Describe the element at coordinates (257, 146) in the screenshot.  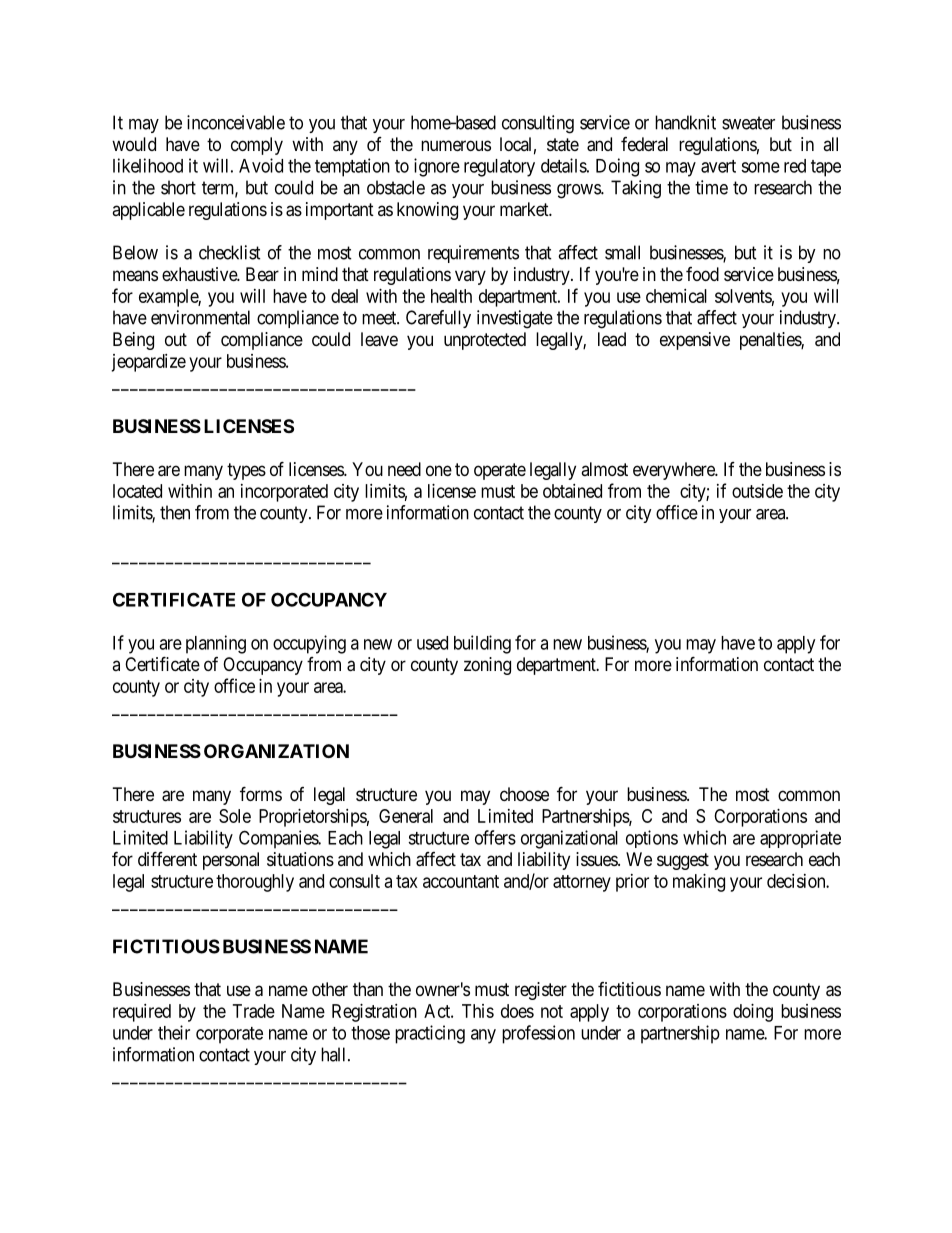
I see `comply` at that location.
